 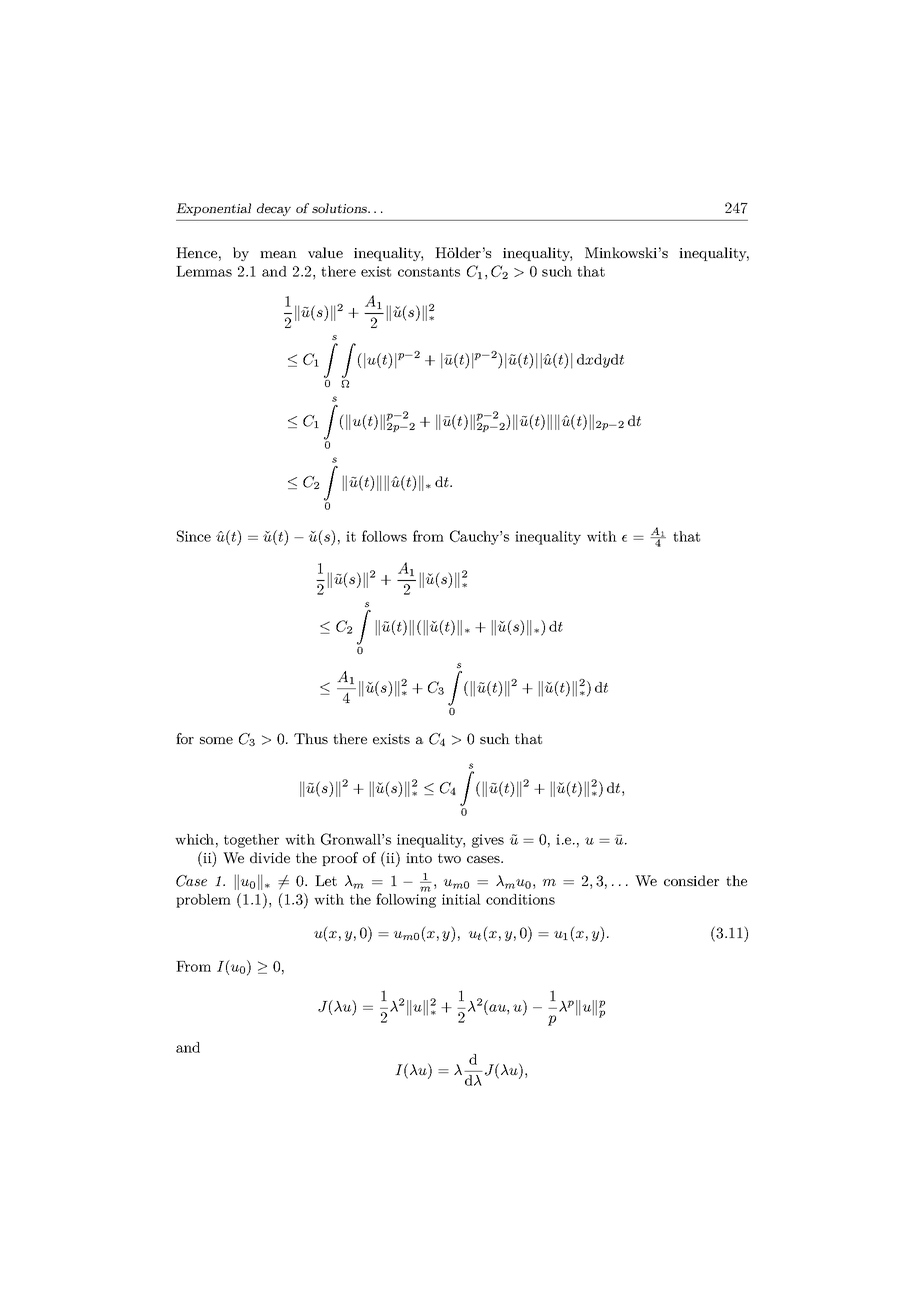 I want to click on divide, so click(x=270, y=857).
